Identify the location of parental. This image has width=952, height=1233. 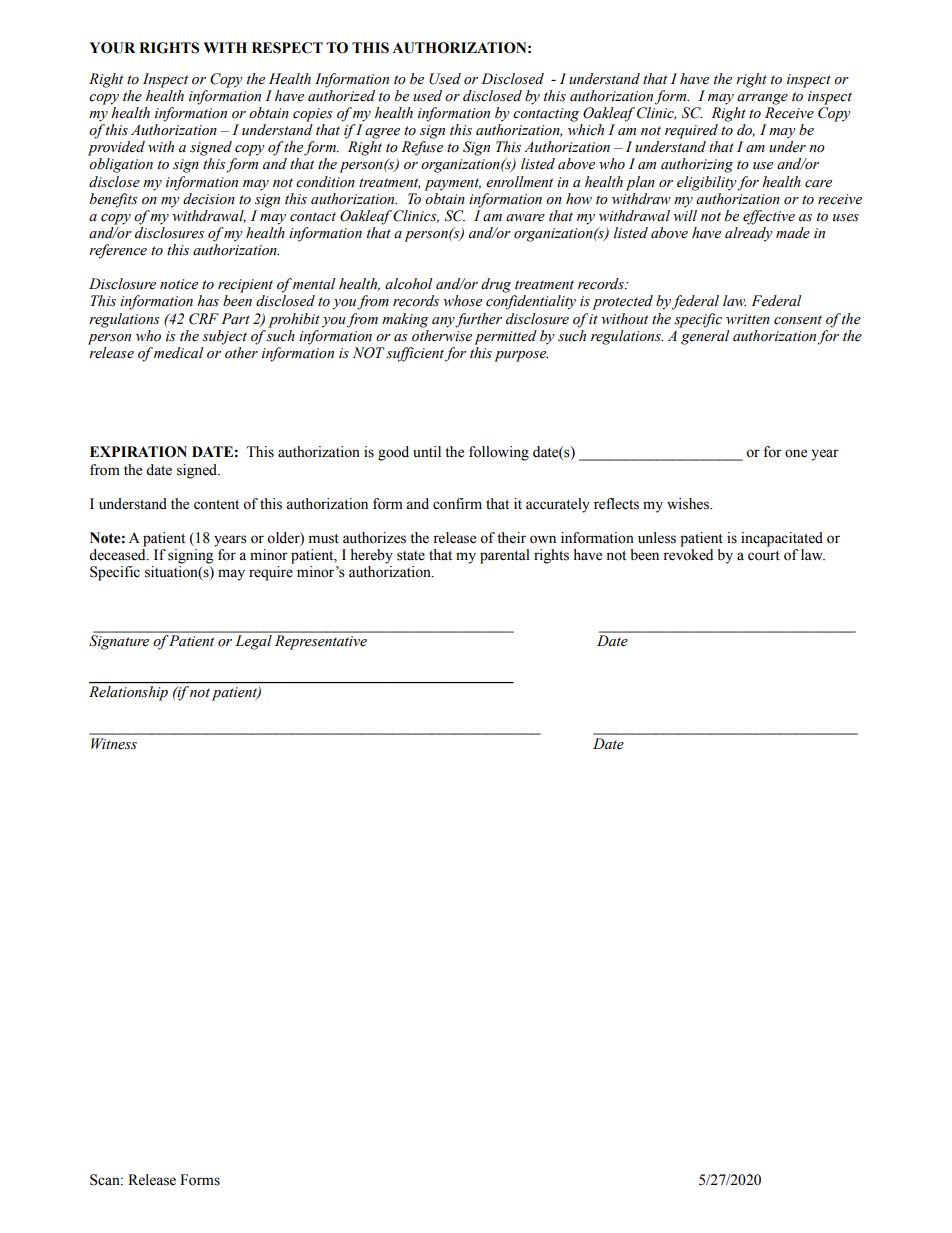
(505, 556).
